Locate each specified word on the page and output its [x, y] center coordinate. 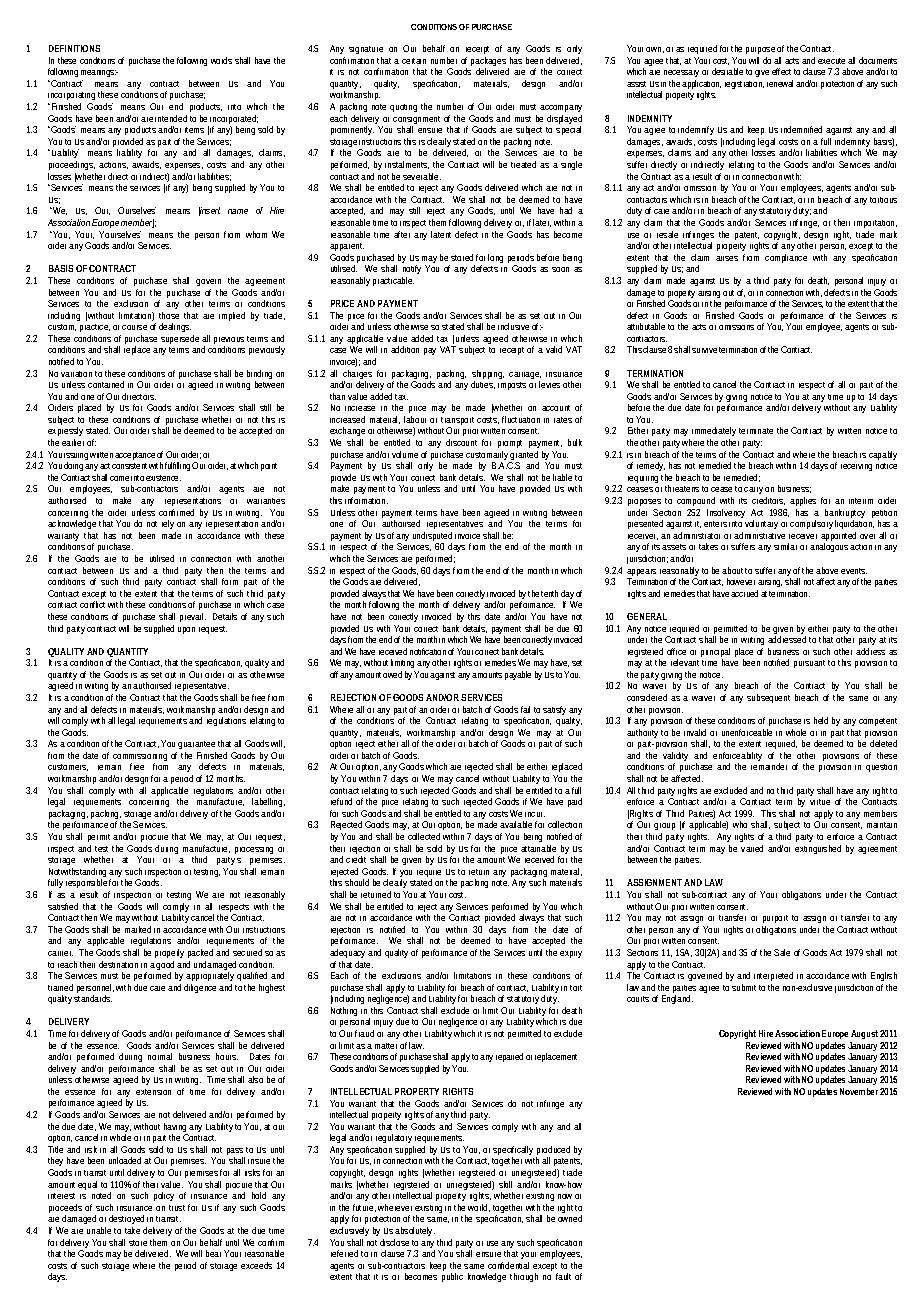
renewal [780, 83]
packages [490, 63]
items [194, 130]
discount [461, 442]
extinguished [818, 849]
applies [803, 501]
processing [254, 850]
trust [177, 1208]
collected [424, 836]
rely [169, 526]
